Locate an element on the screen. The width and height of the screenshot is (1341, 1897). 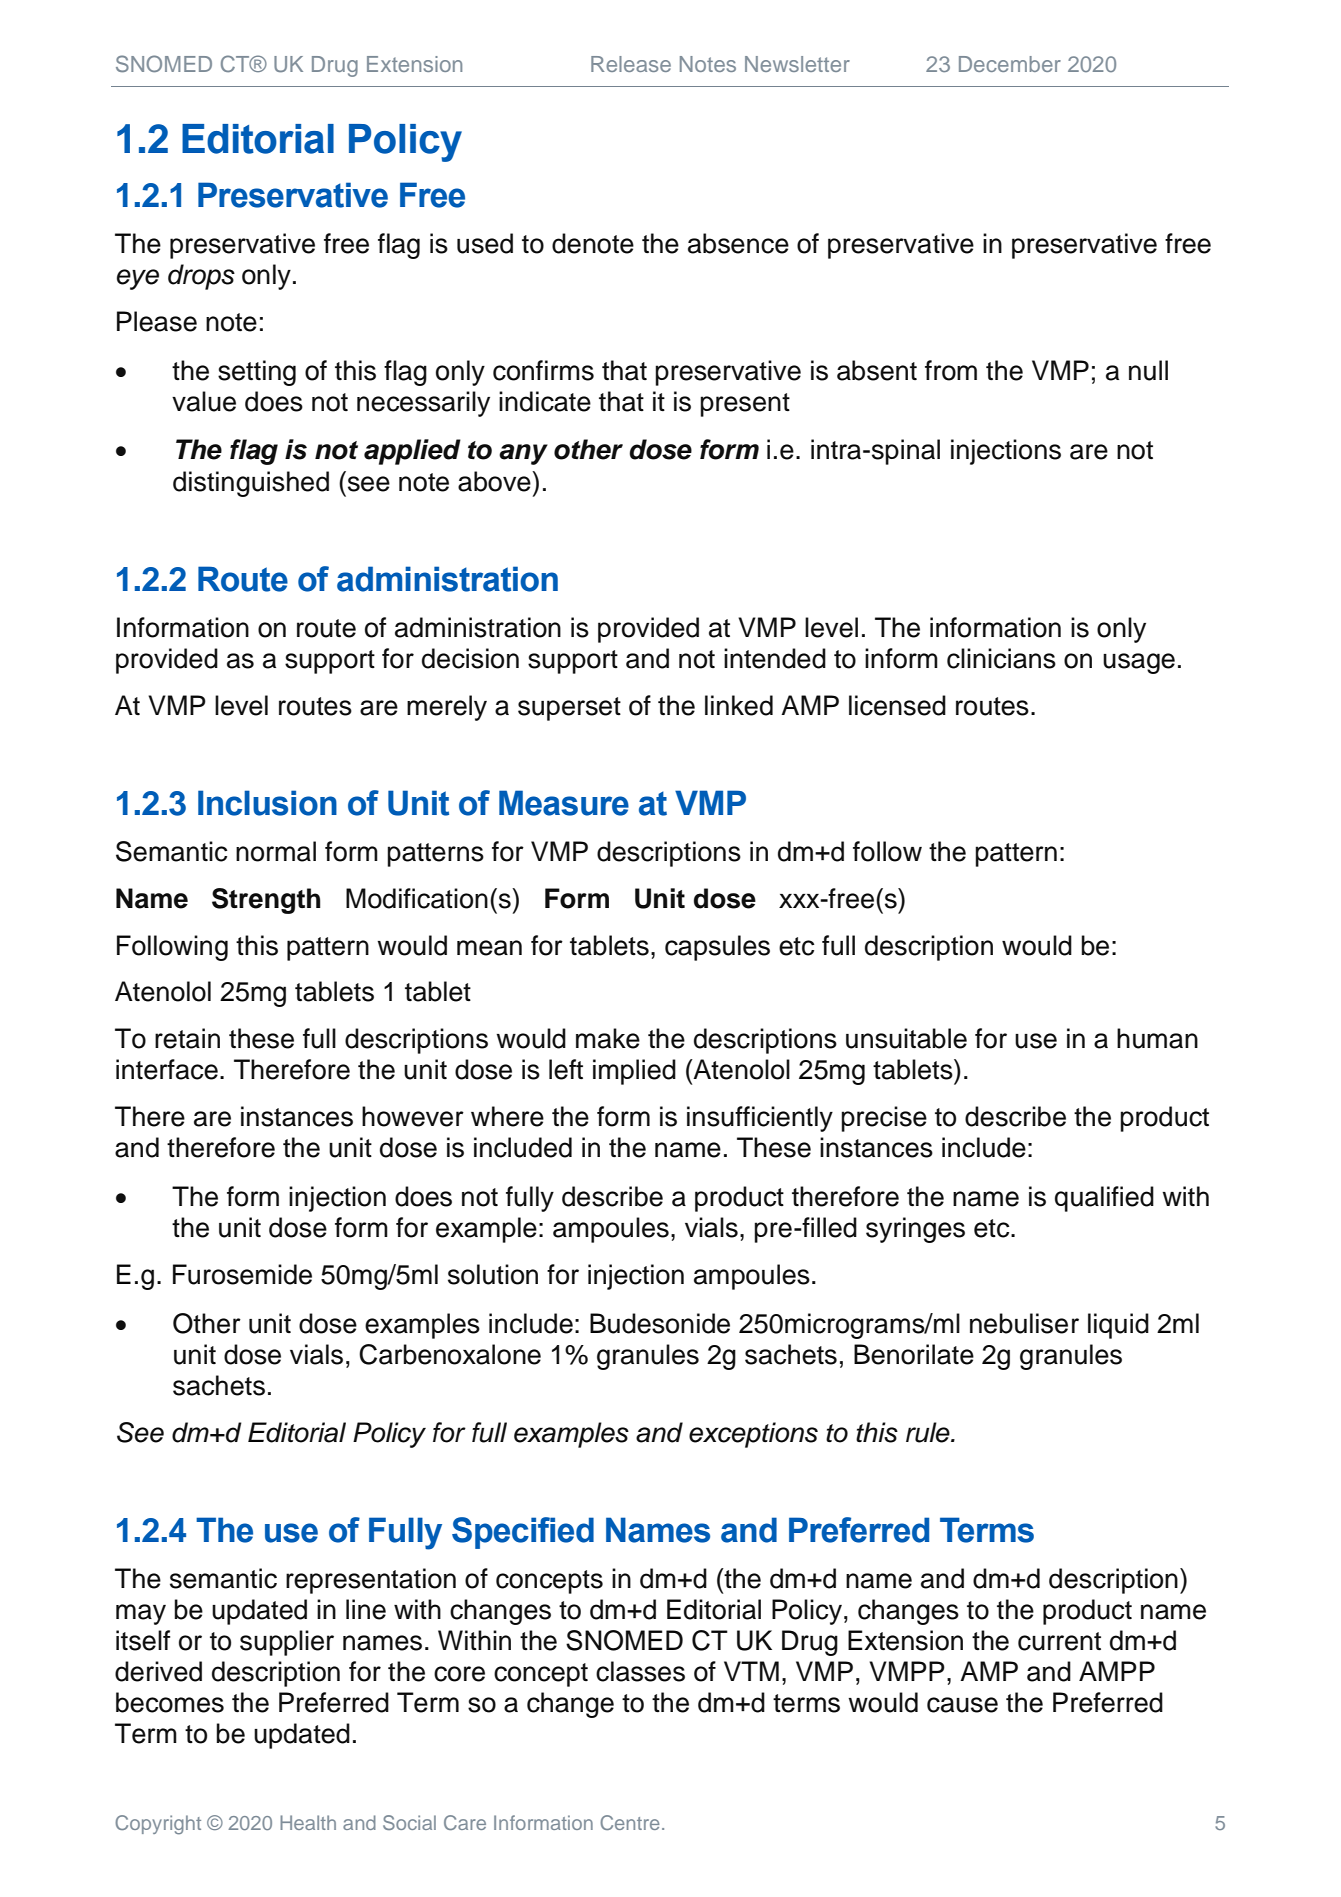
capsules is located at coordinates (717, 948).
